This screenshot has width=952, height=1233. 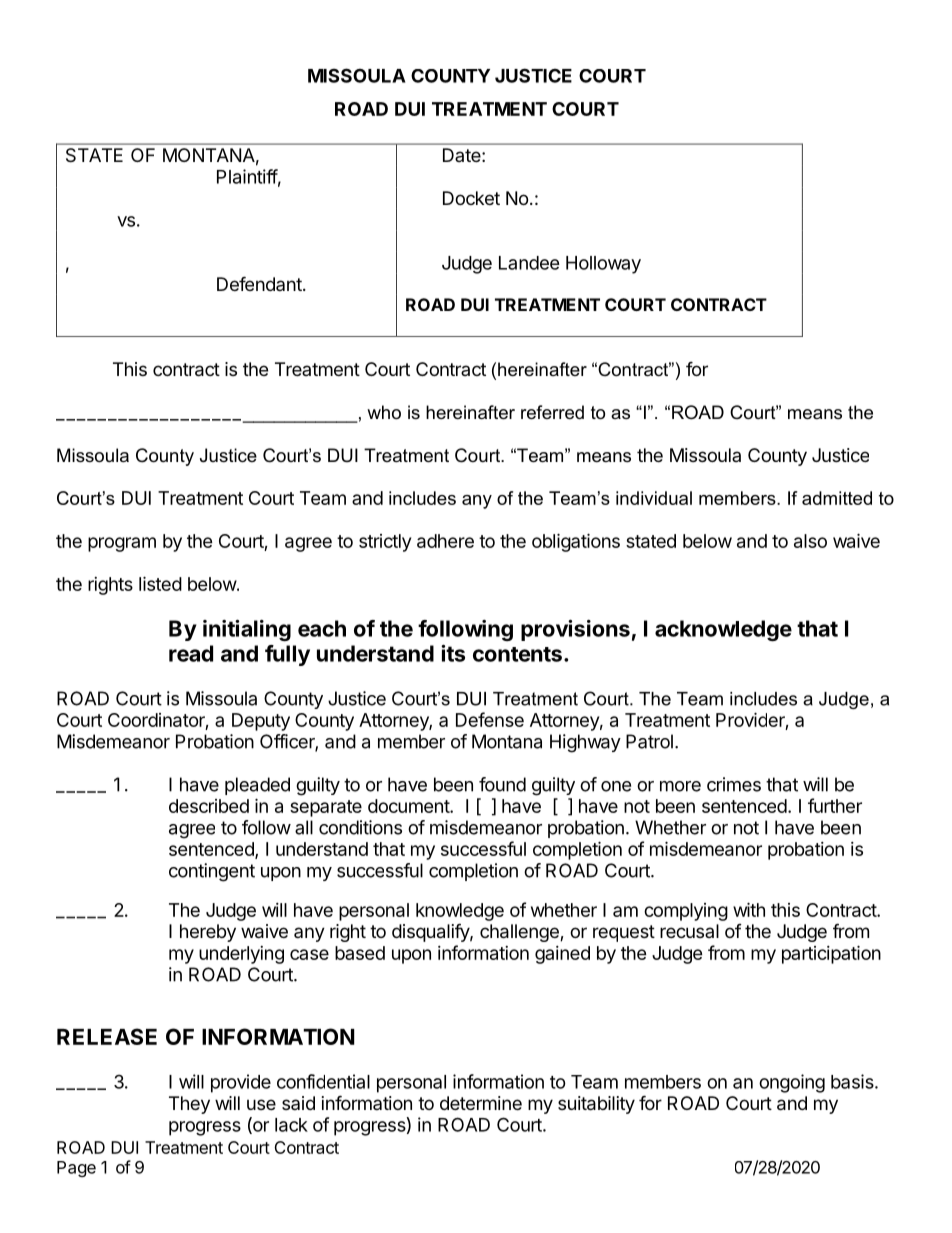 I want to click on Holloway, so click(x=603, y=265).
